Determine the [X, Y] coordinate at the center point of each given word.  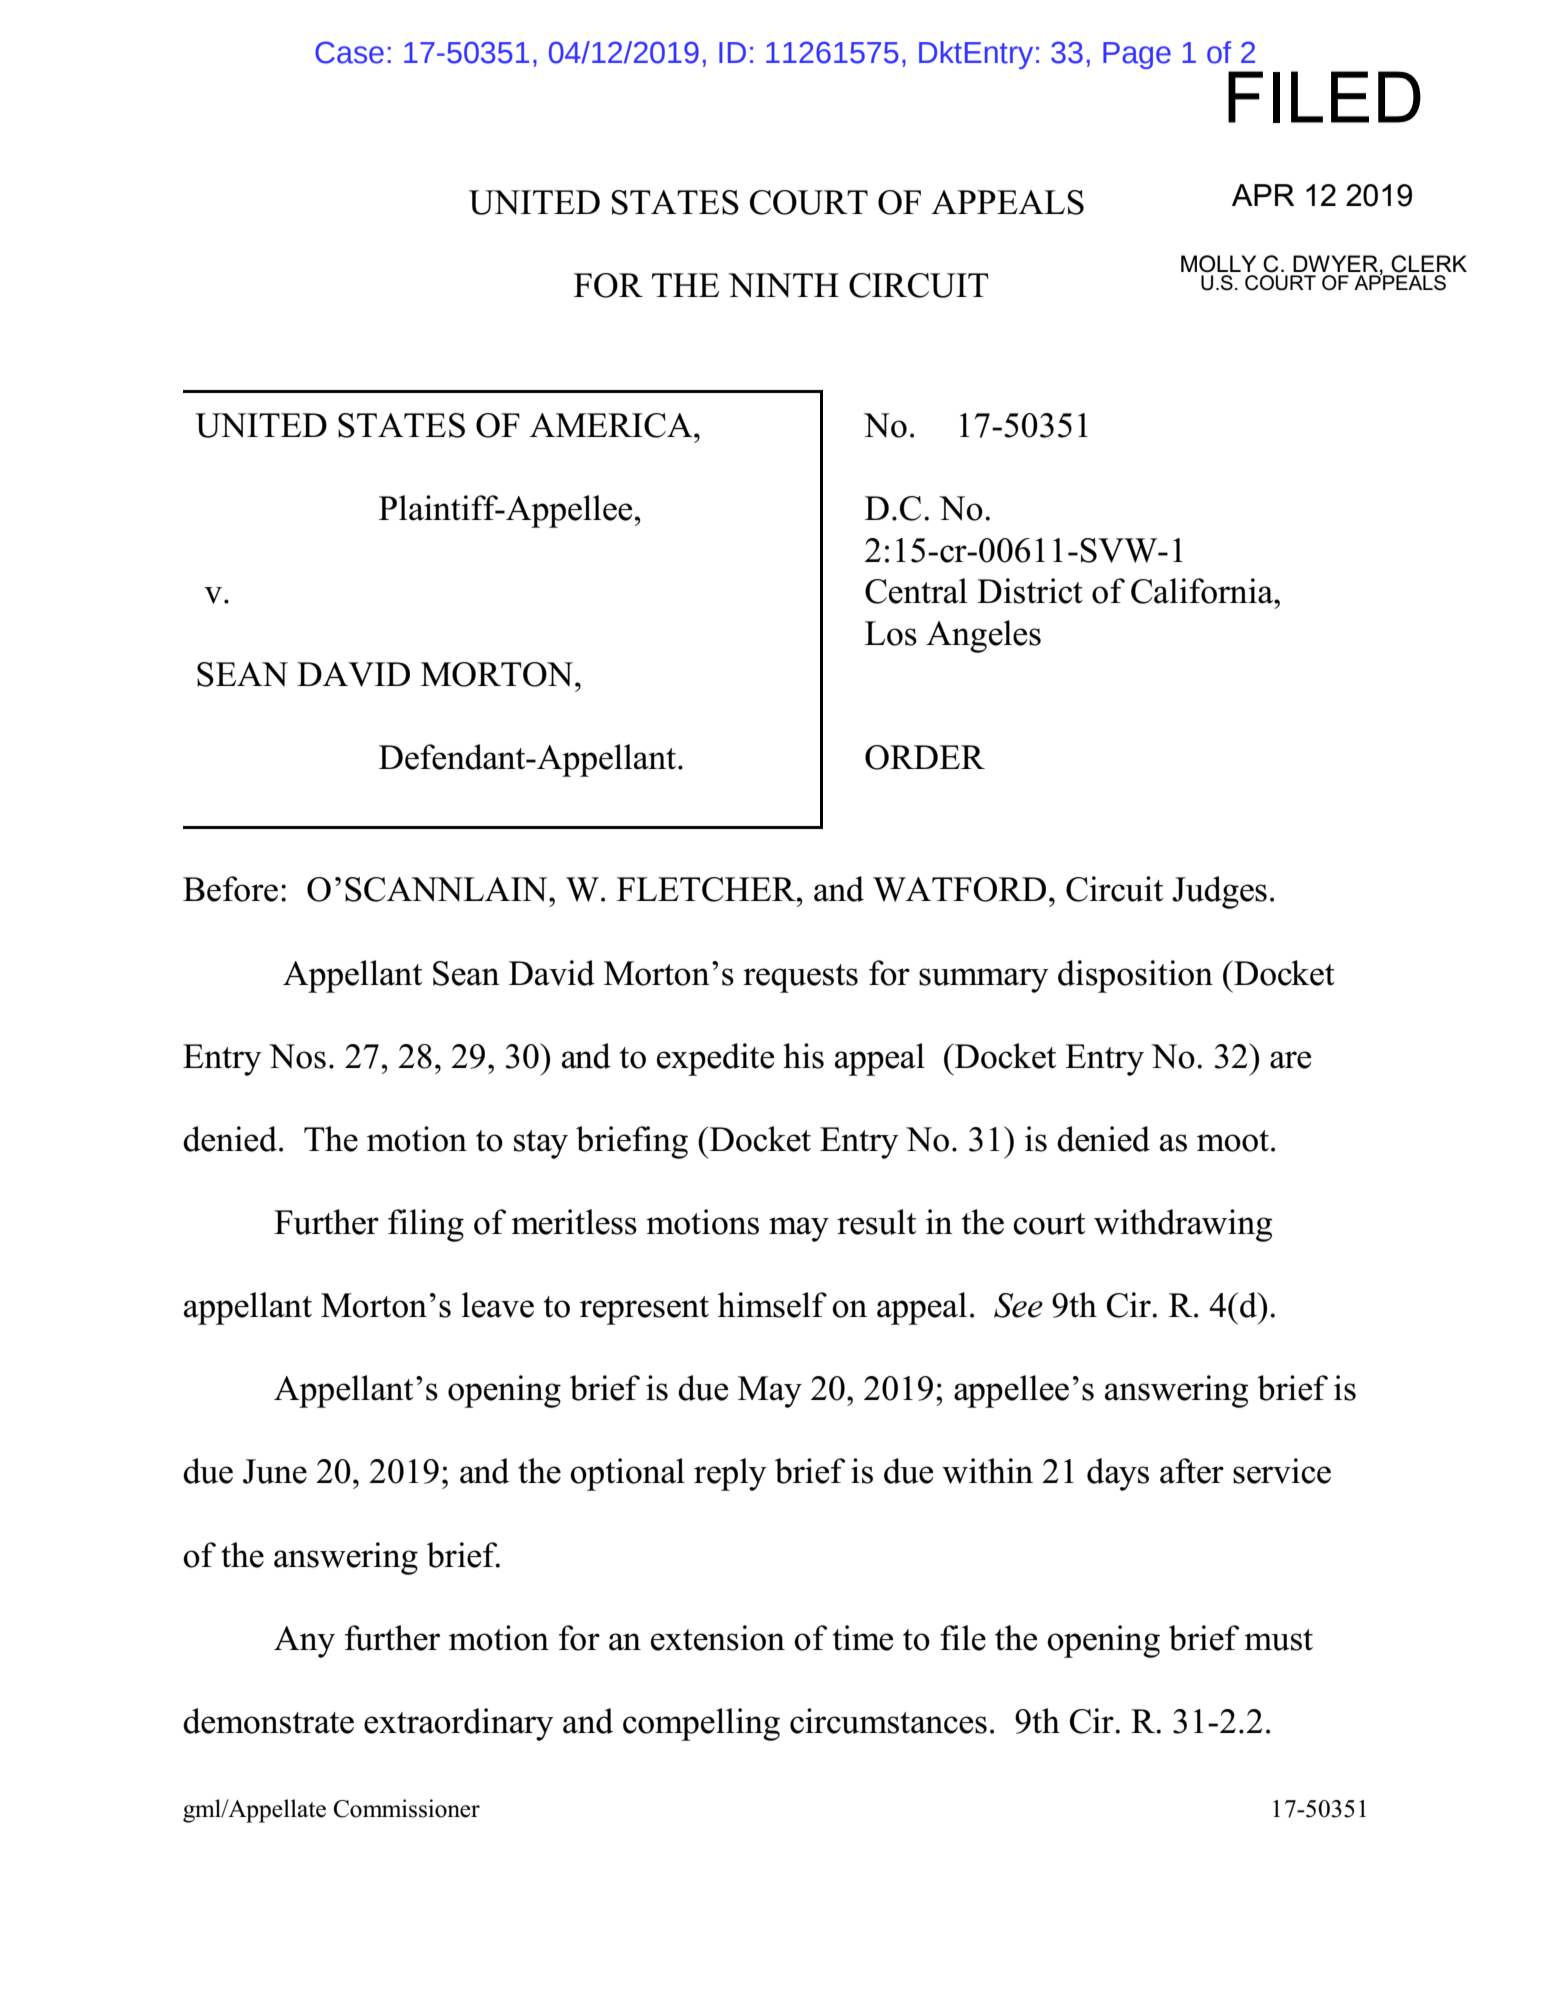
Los [891, 633]
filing [426, 1225]
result [876, 1222]
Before [230, 889]
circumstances [888, 1721]
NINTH [783, 285]
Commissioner [406, 1808]
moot [1233, 1141]
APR [1263, 195]
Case [349, 52]
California [1203, 591]
